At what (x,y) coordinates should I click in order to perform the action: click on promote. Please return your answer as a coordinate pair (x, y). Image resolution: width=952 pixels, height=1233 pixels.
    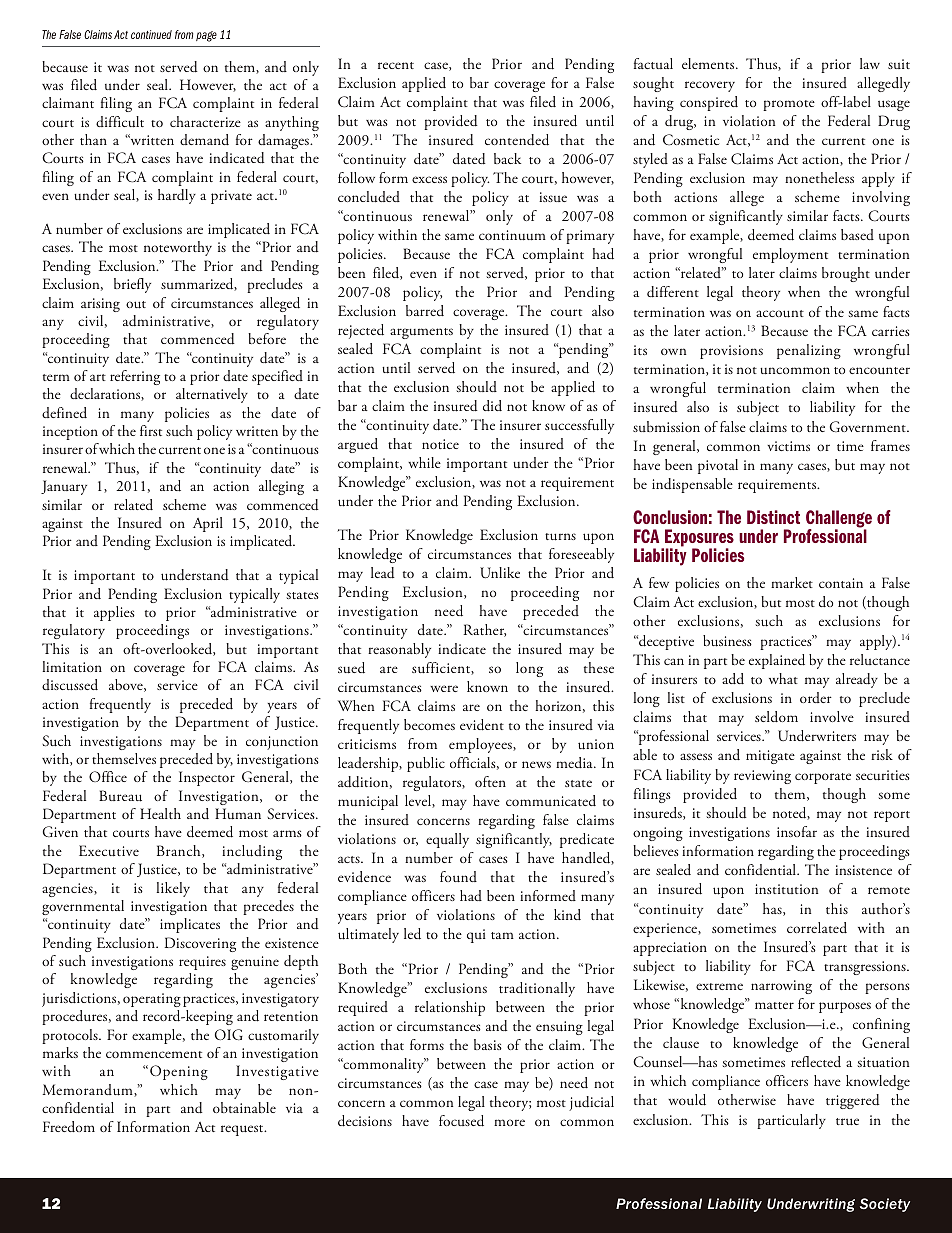
    Looking at the image, I should click on (789, 105).
